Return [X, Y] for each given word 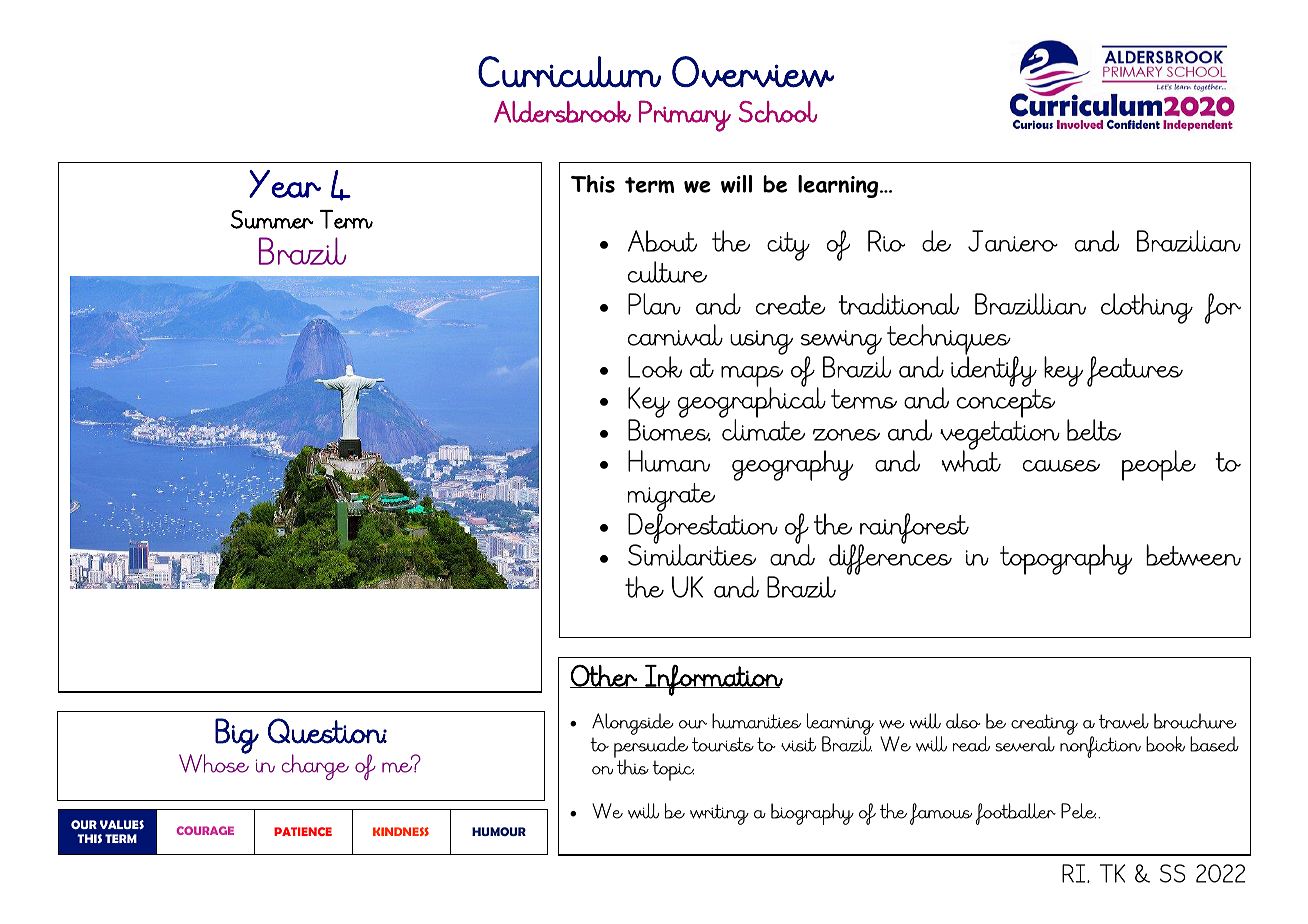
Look [655, 367]
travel [1124, 721]
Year [285, 184]
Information [713, 680]
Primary [685, 116]
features [1135, 371]
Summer [272, 219]
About [662, 241]
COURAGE [205, 830]
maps [752, 377]
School [778, 112]
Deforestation [703, 529]
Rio [886, 241]
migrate [671, 499]
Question [327, 731]
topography [1066, 559]
